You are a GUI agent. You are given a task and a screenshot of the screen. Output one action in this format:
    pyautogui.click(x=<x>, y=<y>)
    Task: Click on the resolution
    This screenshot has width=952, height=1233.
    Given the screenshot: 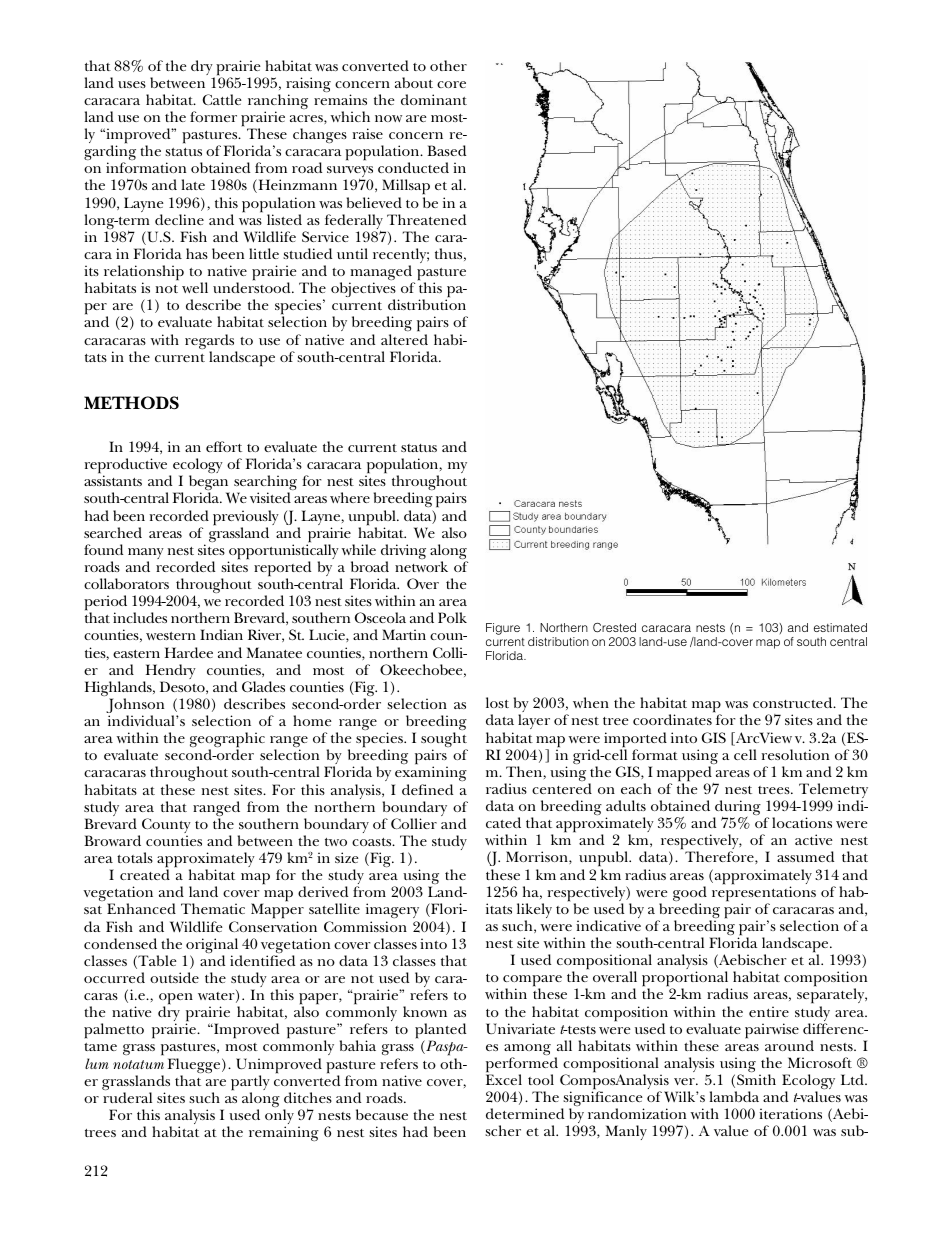 What is the action you would take?
    pyautogui.click(x=795, y=754)
